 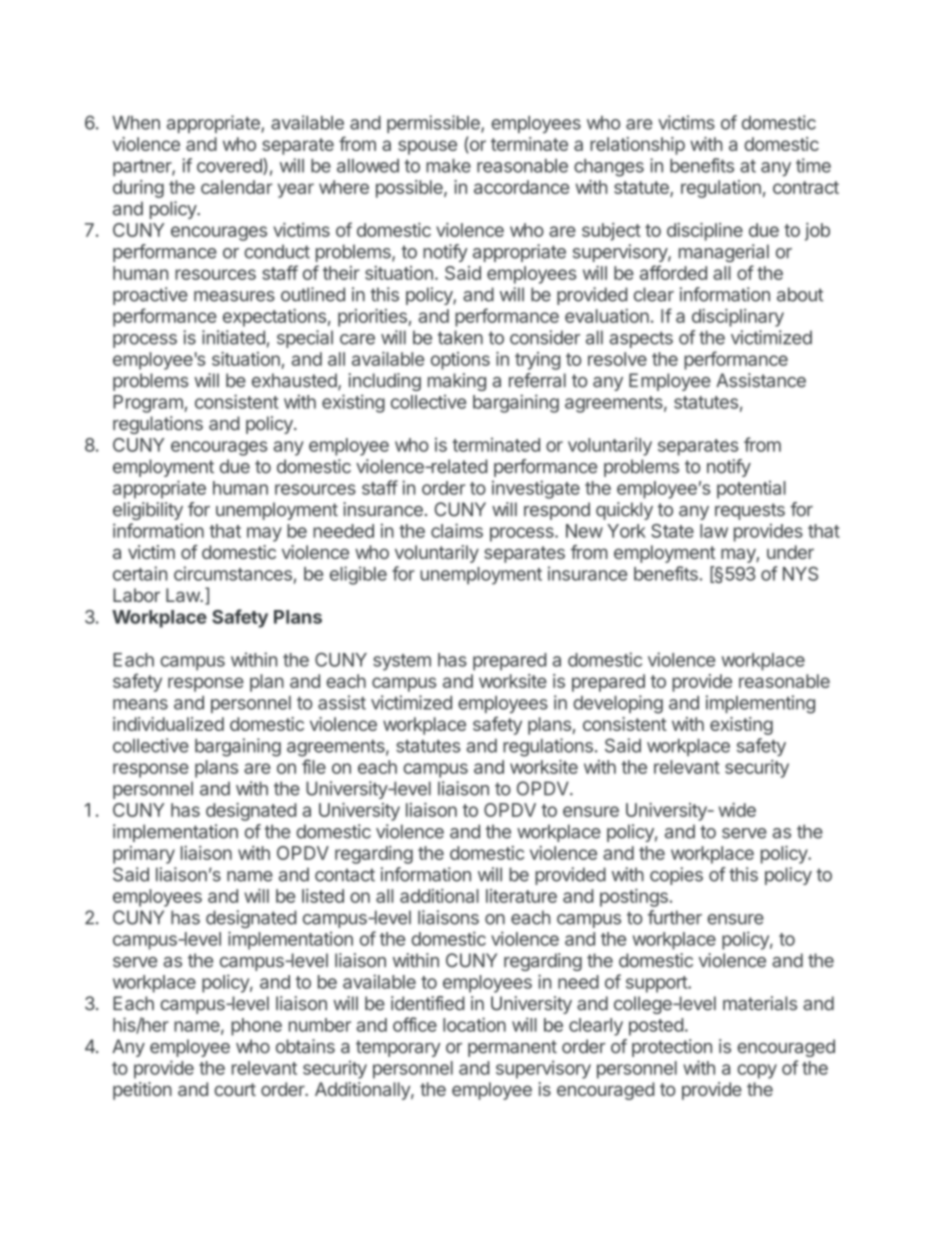 I want to click on requests, so click(x=750, y=511).
